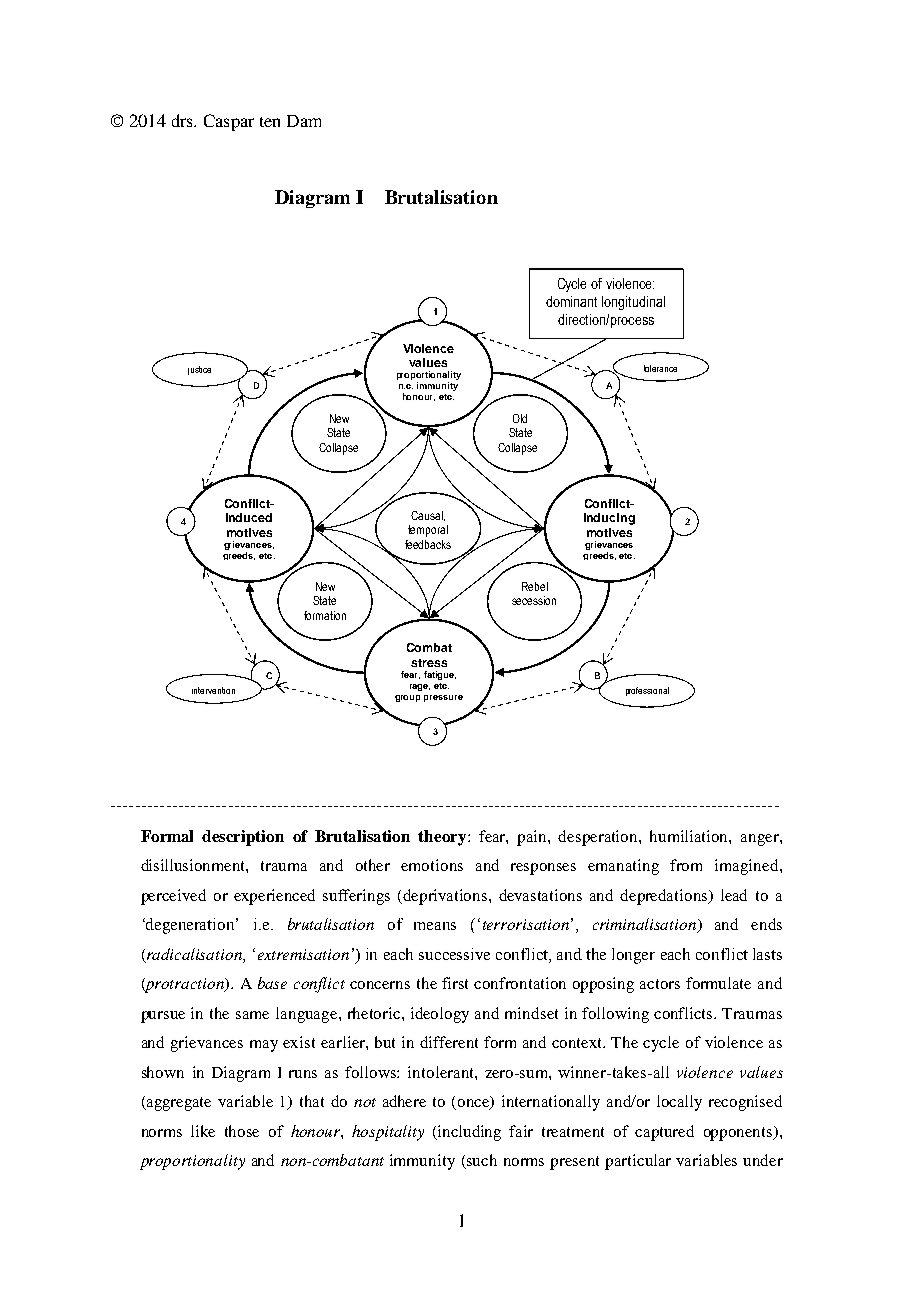 This image has width=924, height=1308. What do you see at coordinates (633, 303) in the image?
I see `longitudinal` at bounding box center [633, 303].
